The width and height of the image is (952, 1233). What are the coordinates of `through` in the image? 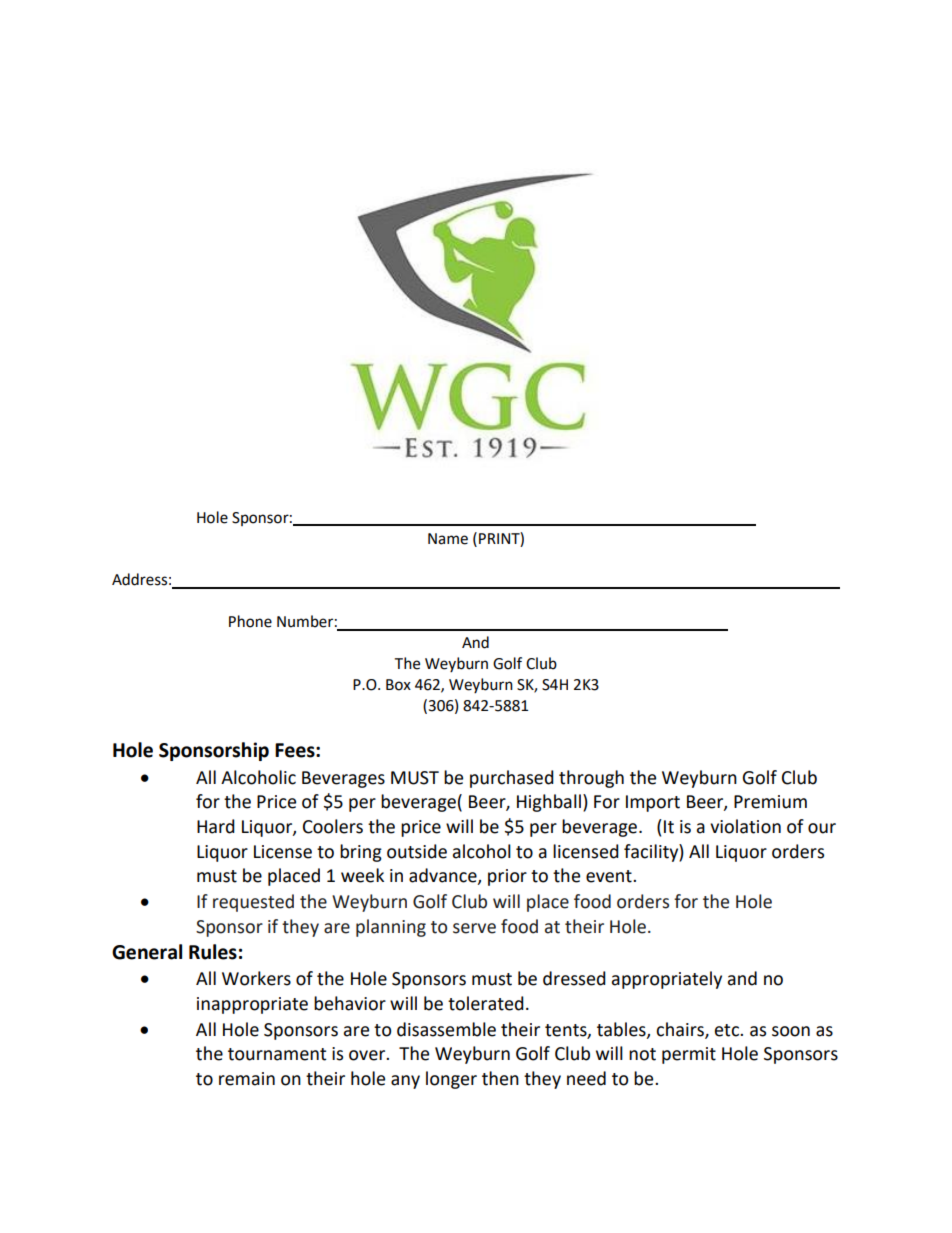 It's located at (591, 779).
